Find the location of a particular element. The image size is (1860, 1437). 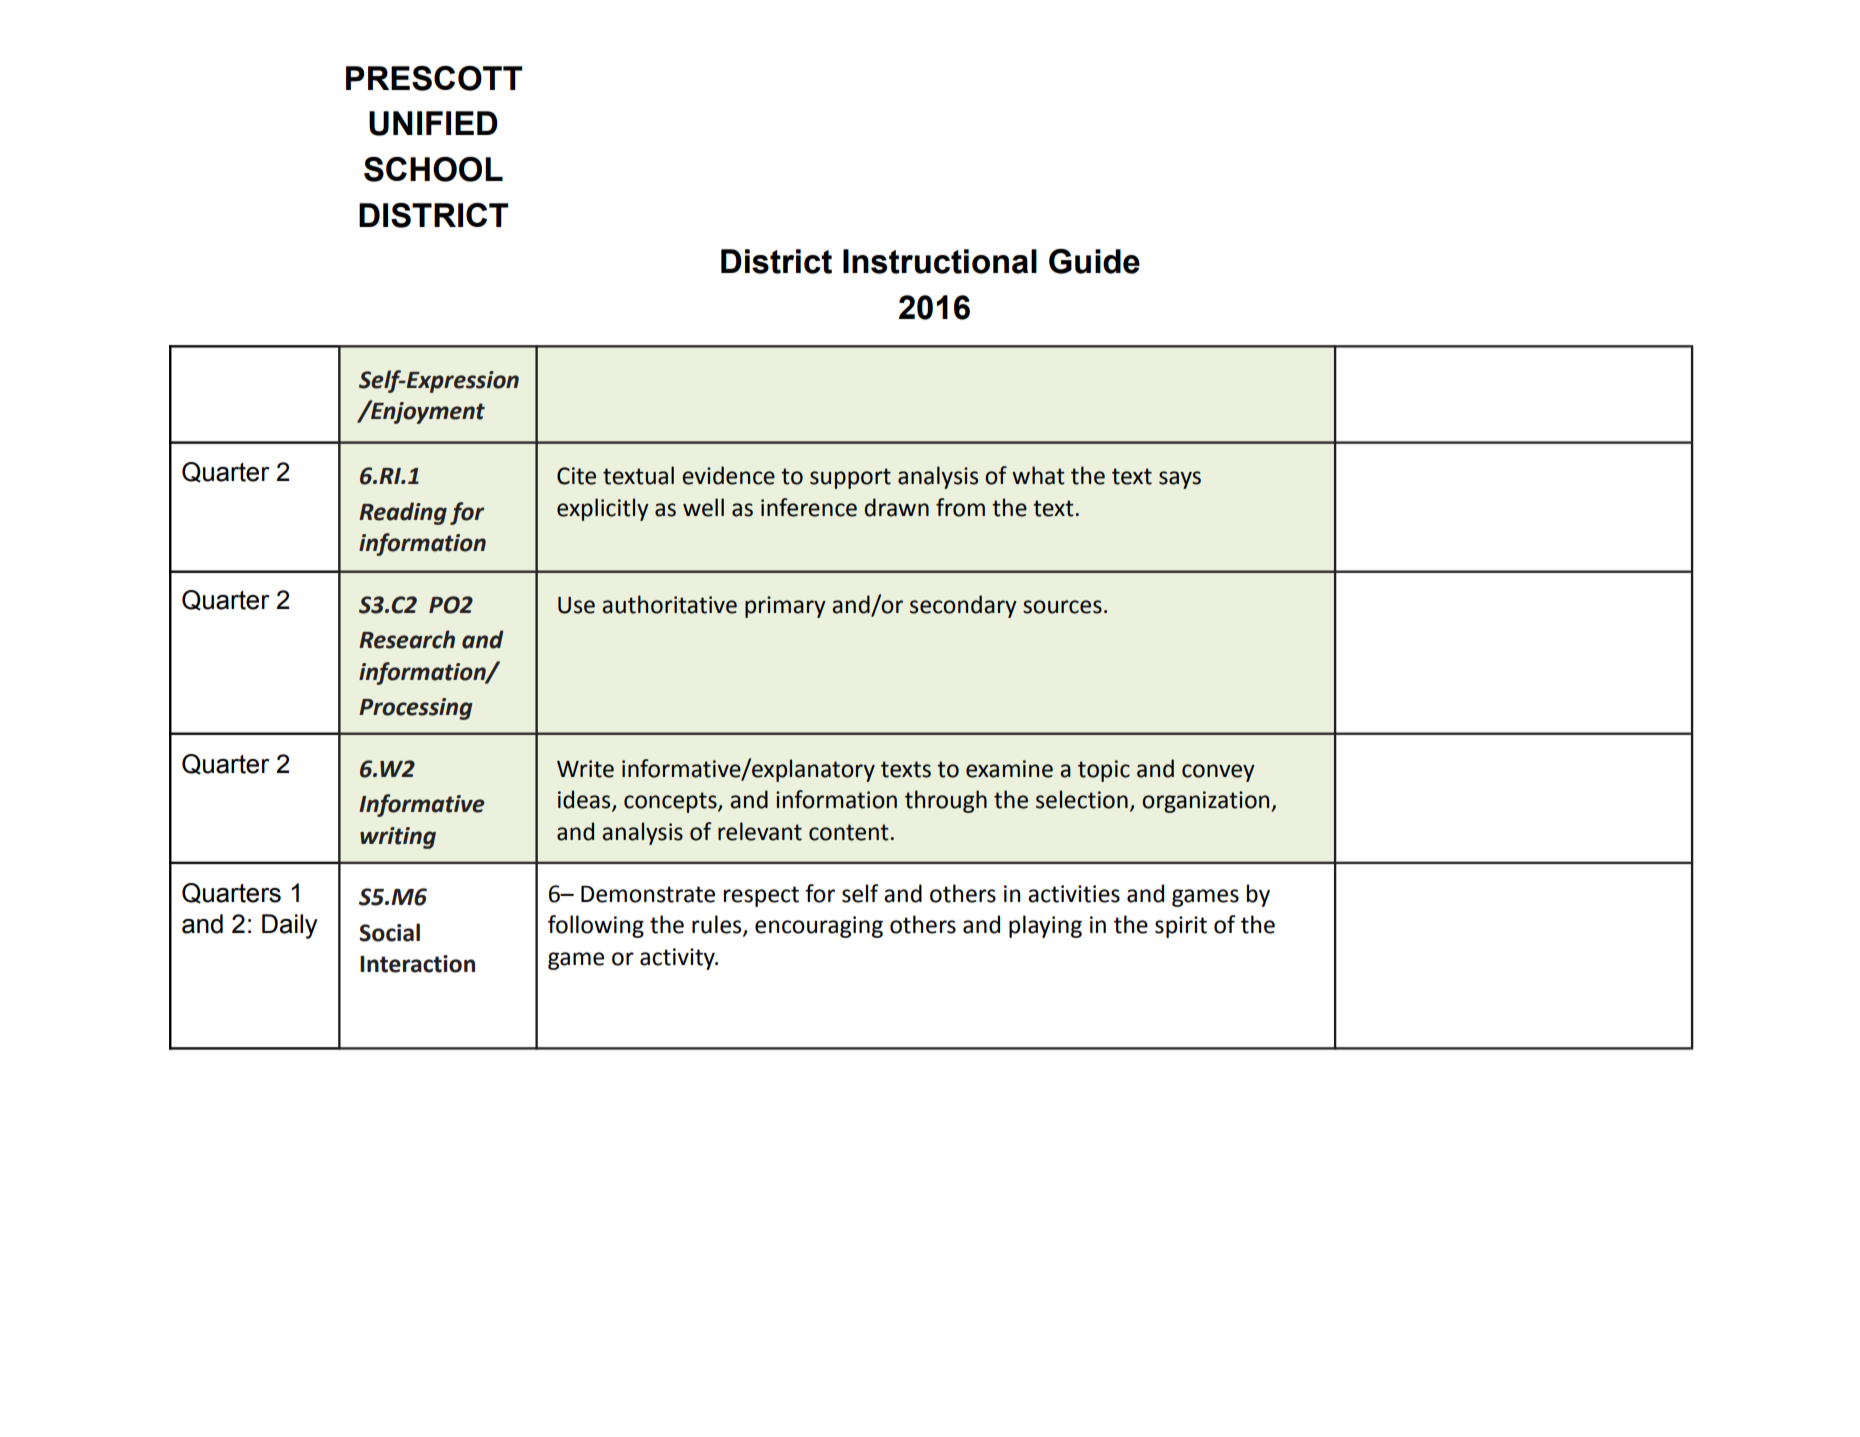

Social is located at coordinates (389, 932).
